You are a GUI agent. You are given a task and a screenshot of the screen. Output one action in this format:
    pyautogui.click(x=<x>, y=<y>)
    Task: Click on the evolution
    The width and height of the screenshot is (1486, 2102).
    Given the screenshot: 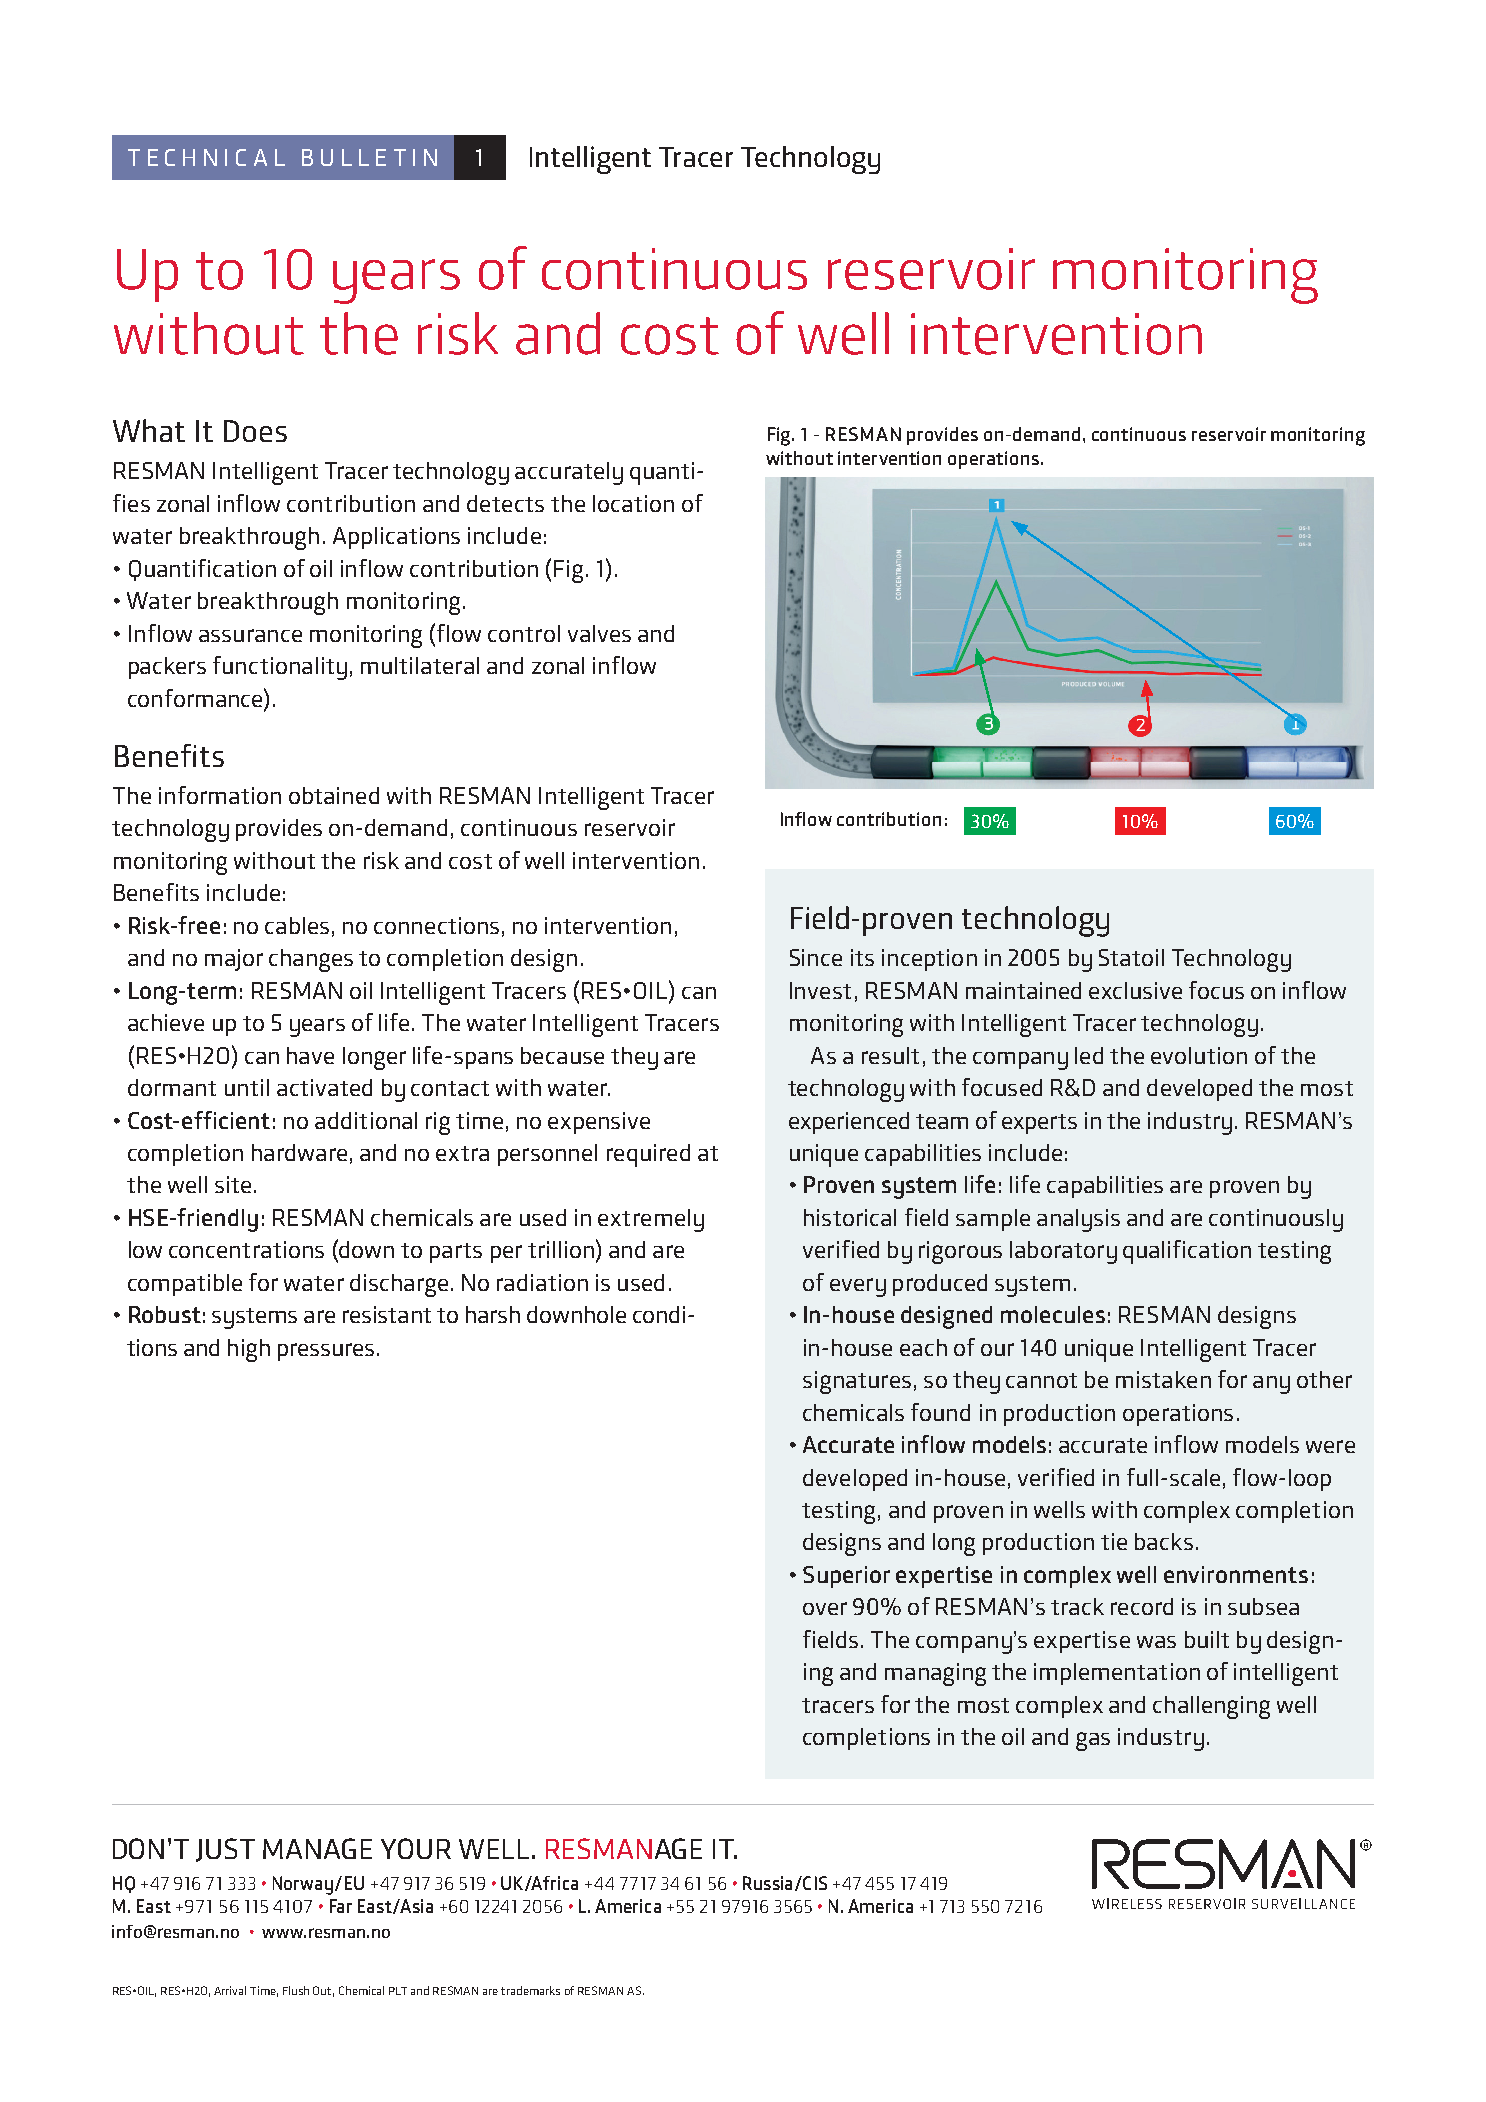 What is the action you would take?
    pyautogui.click(x=1199, y=1055)
